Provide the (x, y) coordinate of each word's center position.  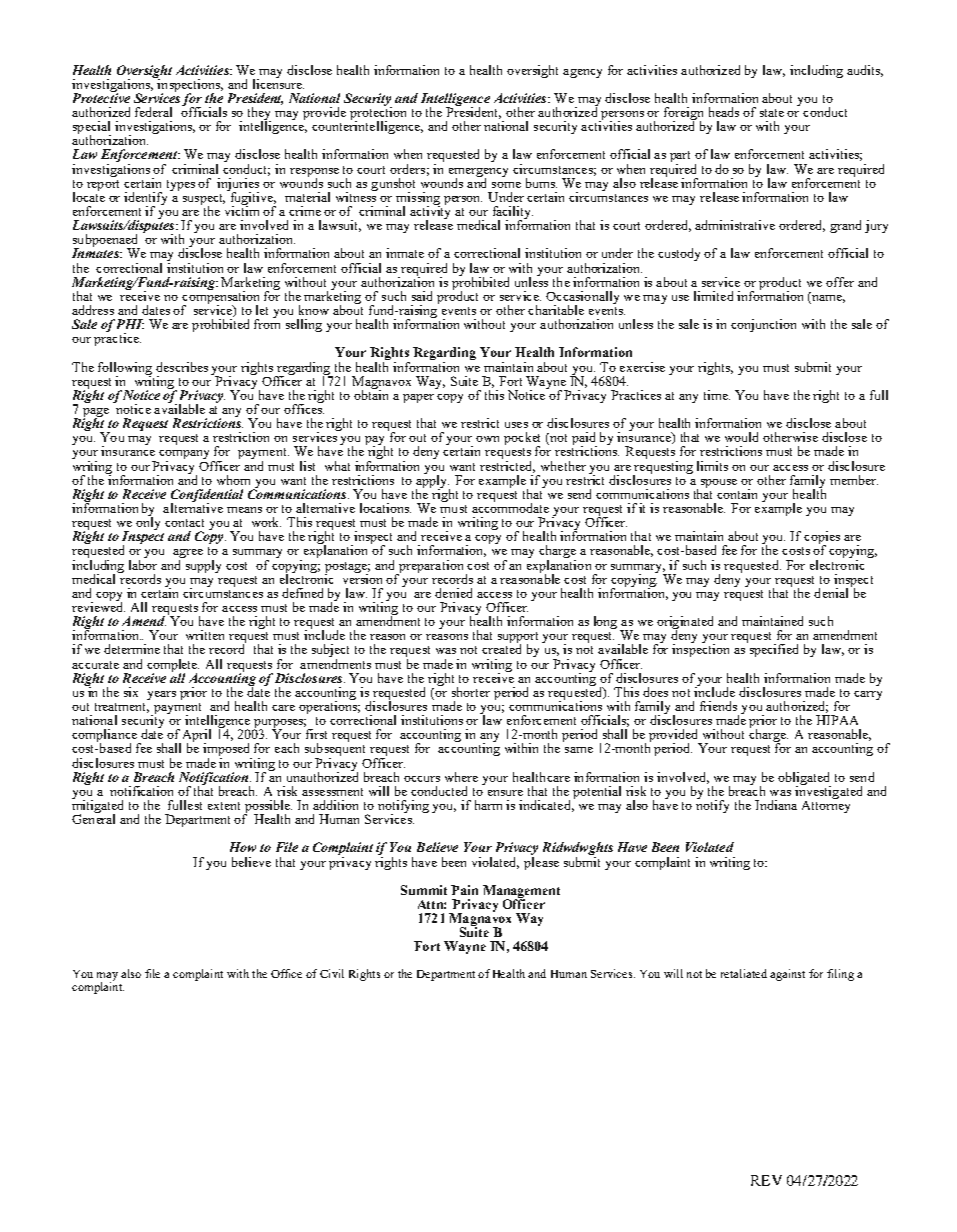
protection (378, 114)
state (772, 113)
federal (153, 112)
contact (184, 523)
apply (433, 481)
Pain (464, 890)
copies (822, 539)
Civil (332, 973)
